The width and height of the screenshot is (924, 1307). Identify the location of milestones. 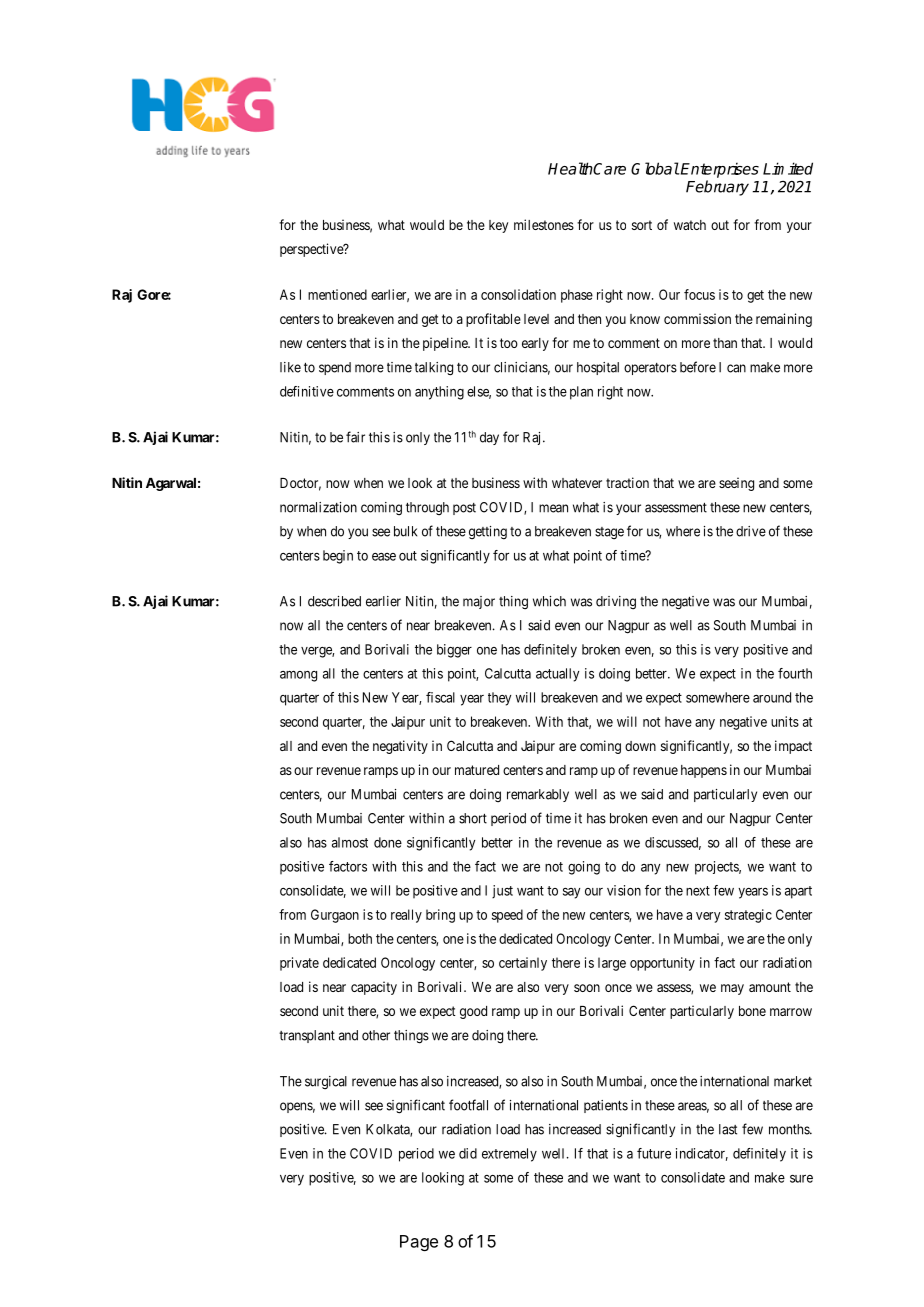
(544, 224).
